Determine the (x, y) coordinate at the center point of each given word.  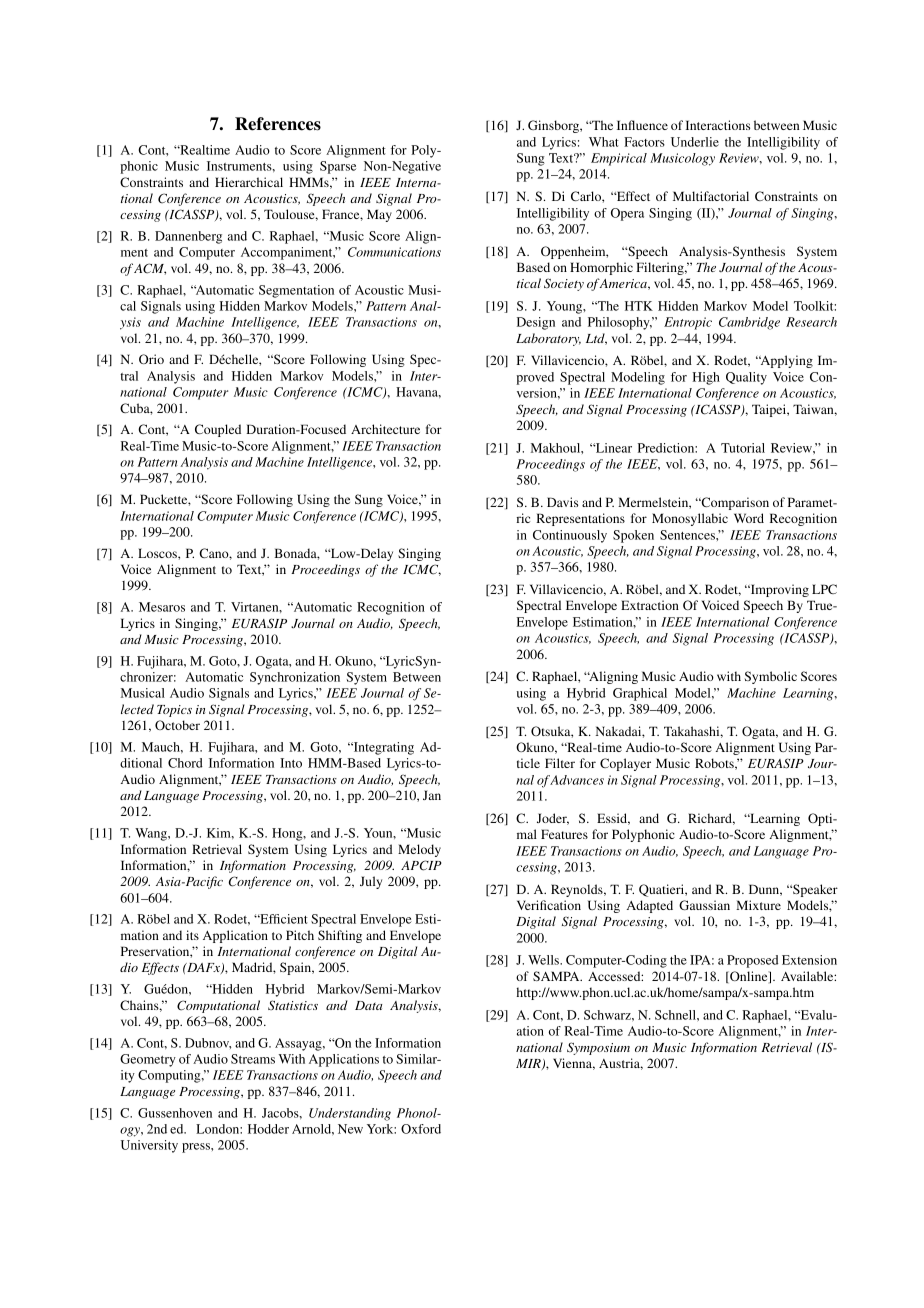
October (177, 725)
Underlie (695, 142)
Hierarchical (249, 182)
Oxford (421, 1129)
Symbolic (771, 677)
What (604, 142)
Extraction (650, 605)
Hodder (268, 1129)
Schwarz (608, 1015)
